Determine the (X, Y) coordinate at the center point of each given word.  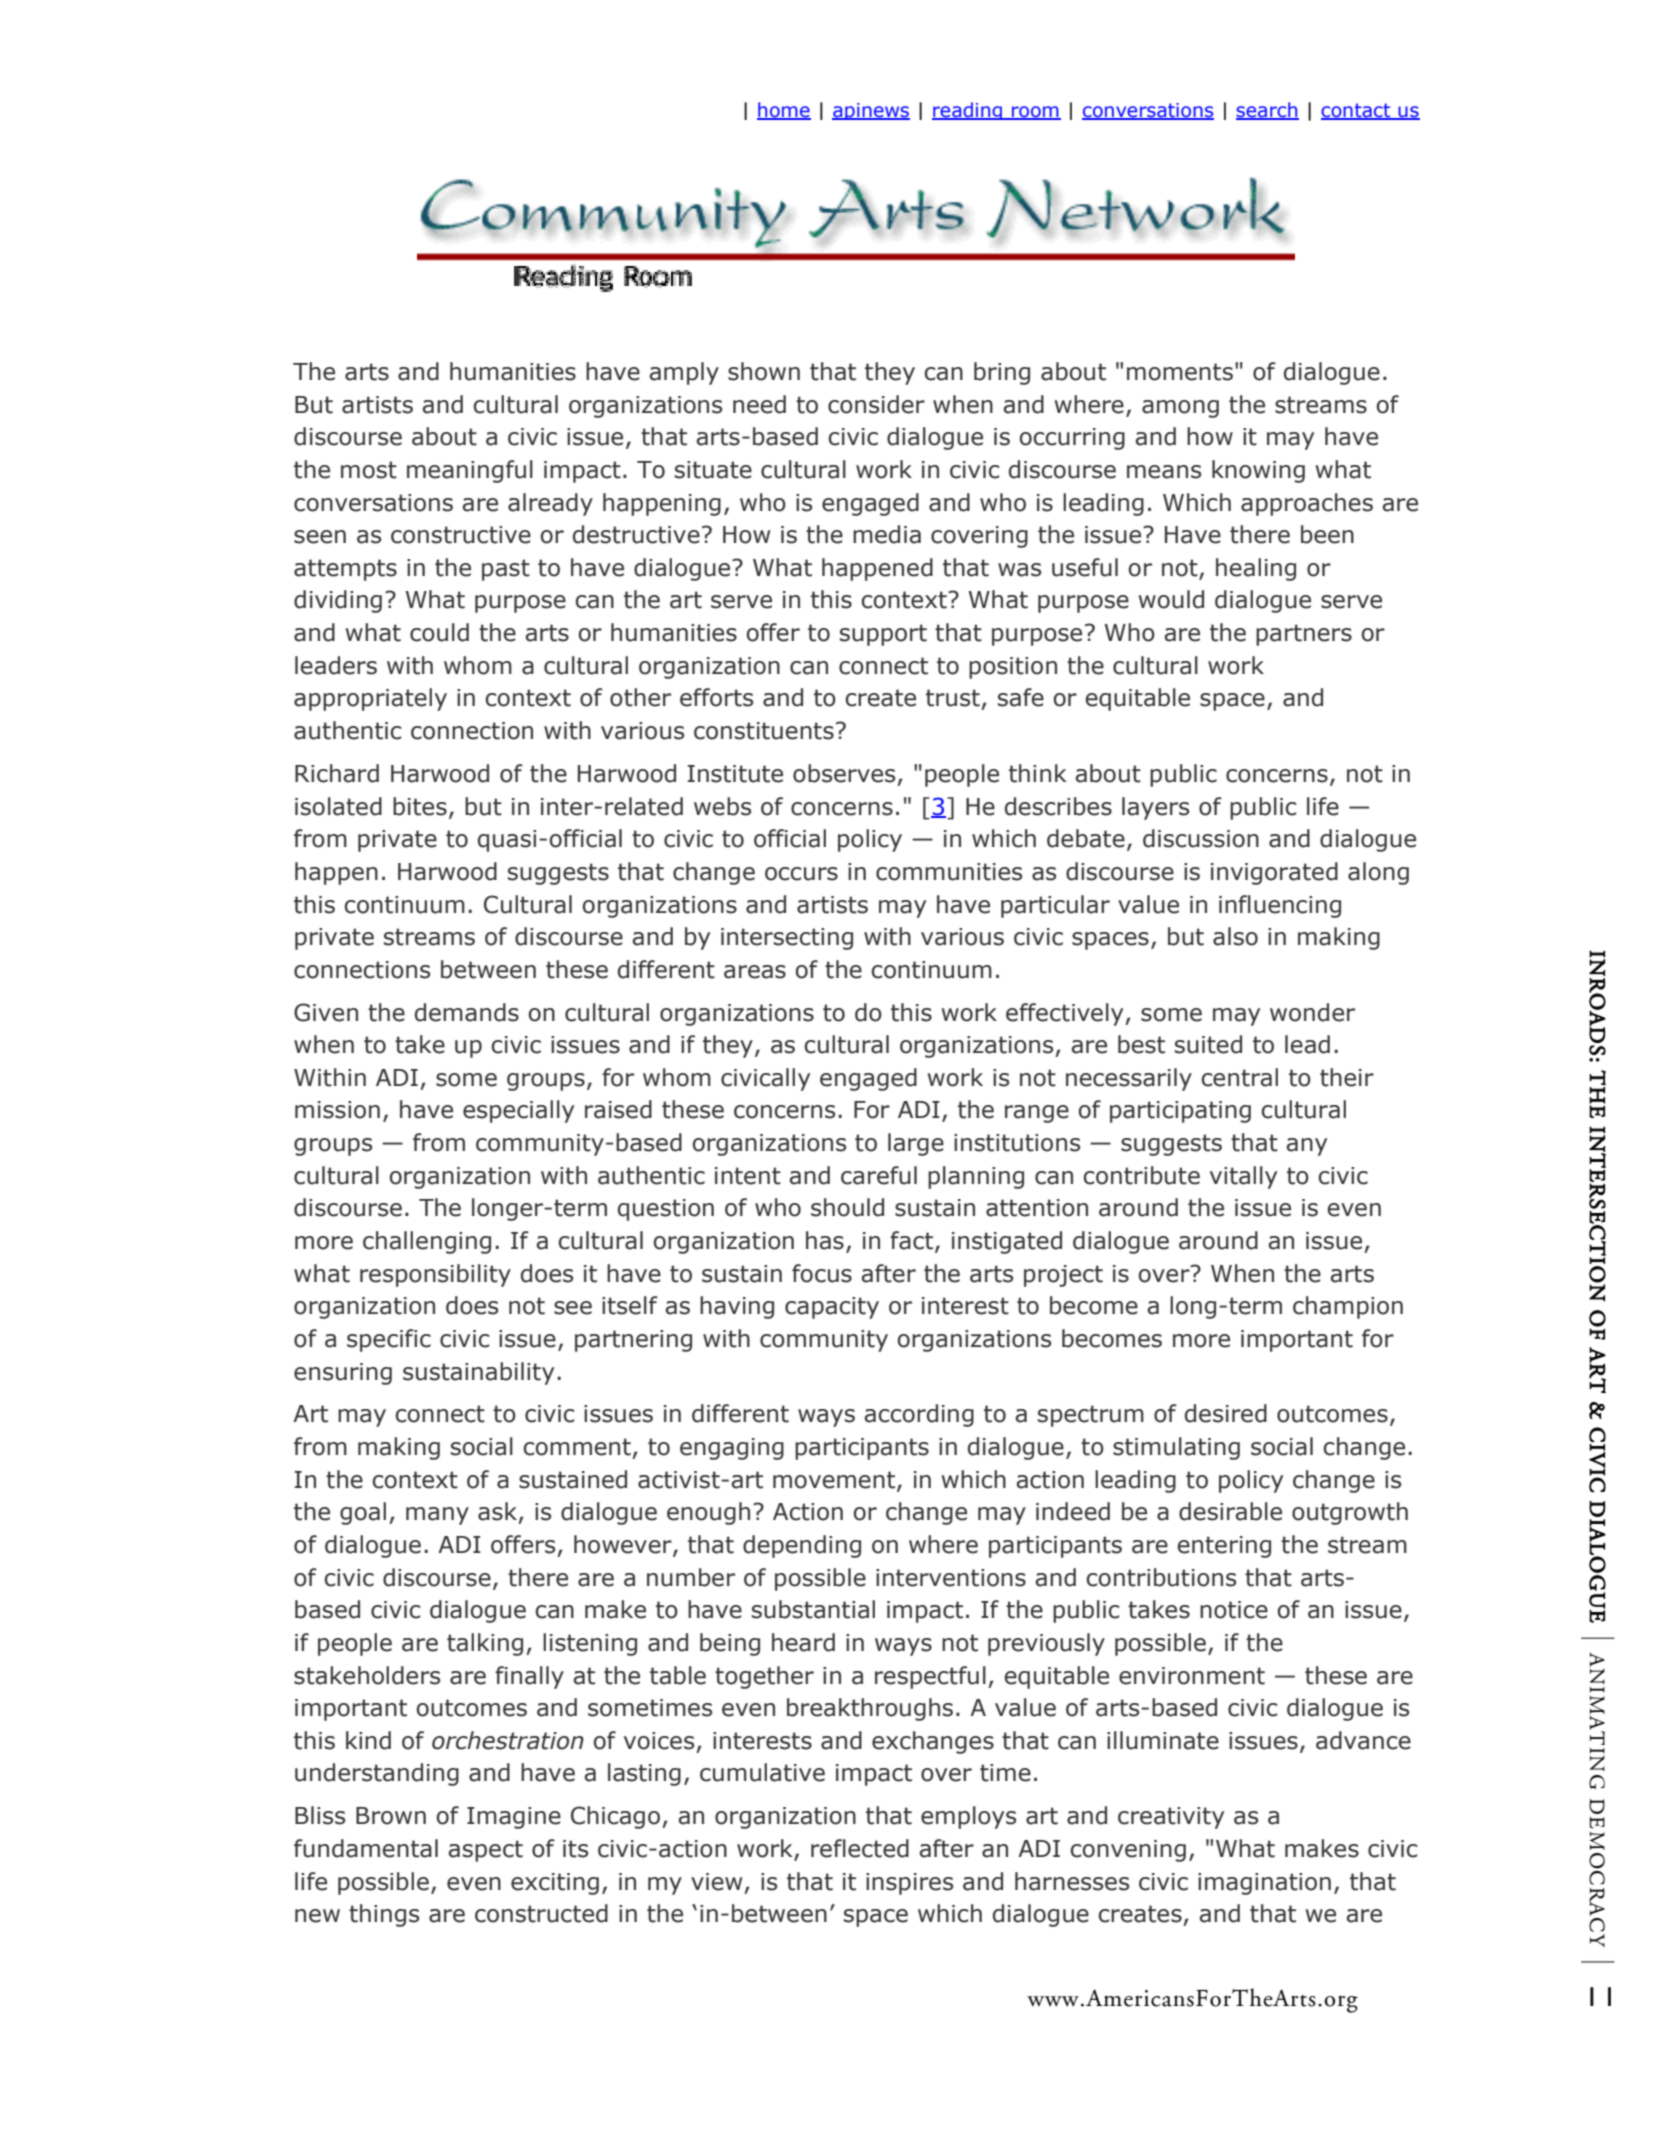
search (1267, 111)
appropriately (370, 699)
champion (1348, 1307)
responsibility (435, 1275)
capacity (832, 1308)
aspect (485, 1851)
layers (1155, 808)
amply (684, 373)
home (784, 111)
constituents (764, 731)
